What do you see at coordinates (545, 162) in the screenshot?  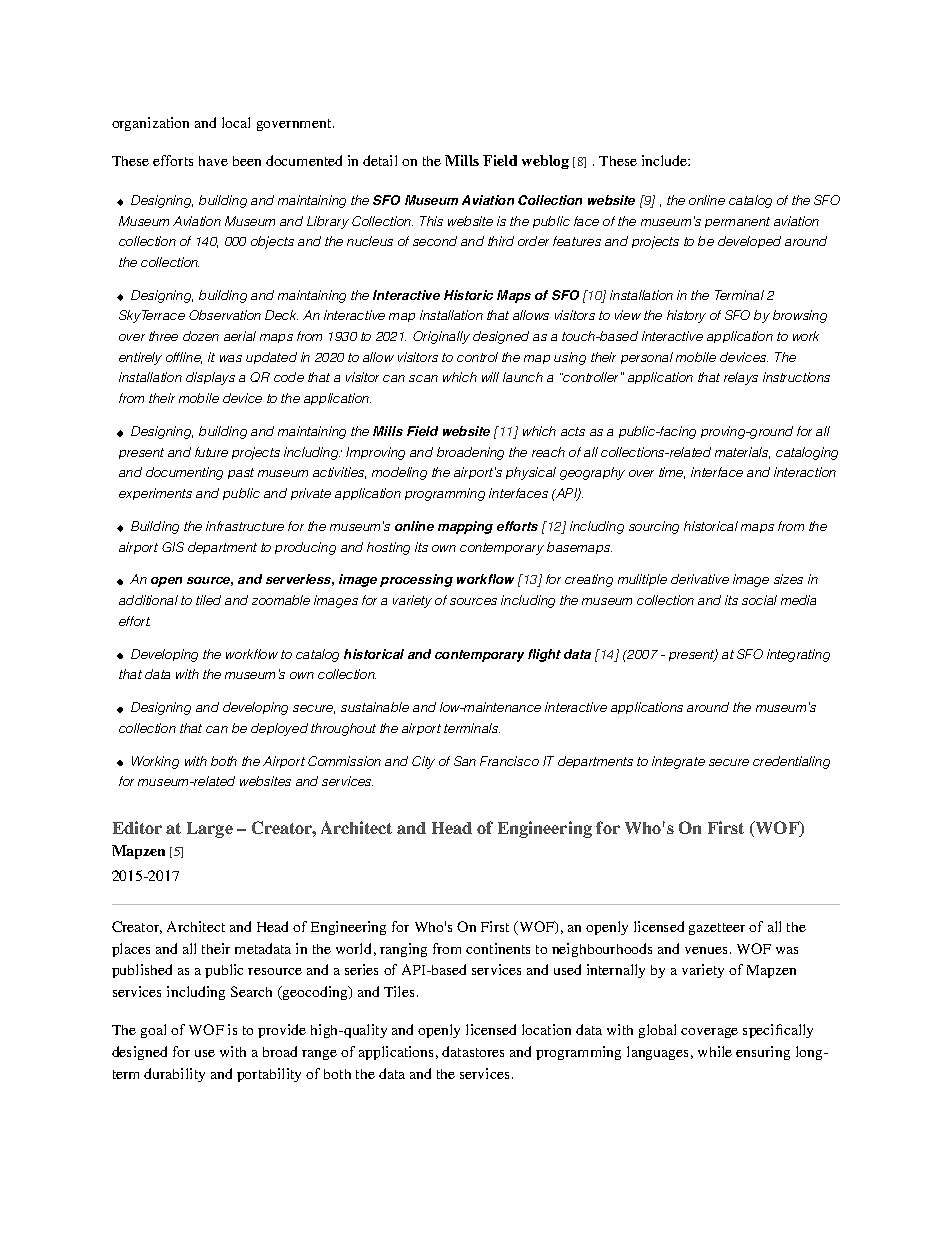 I see `weblog` at bounding box center [545, 162].
